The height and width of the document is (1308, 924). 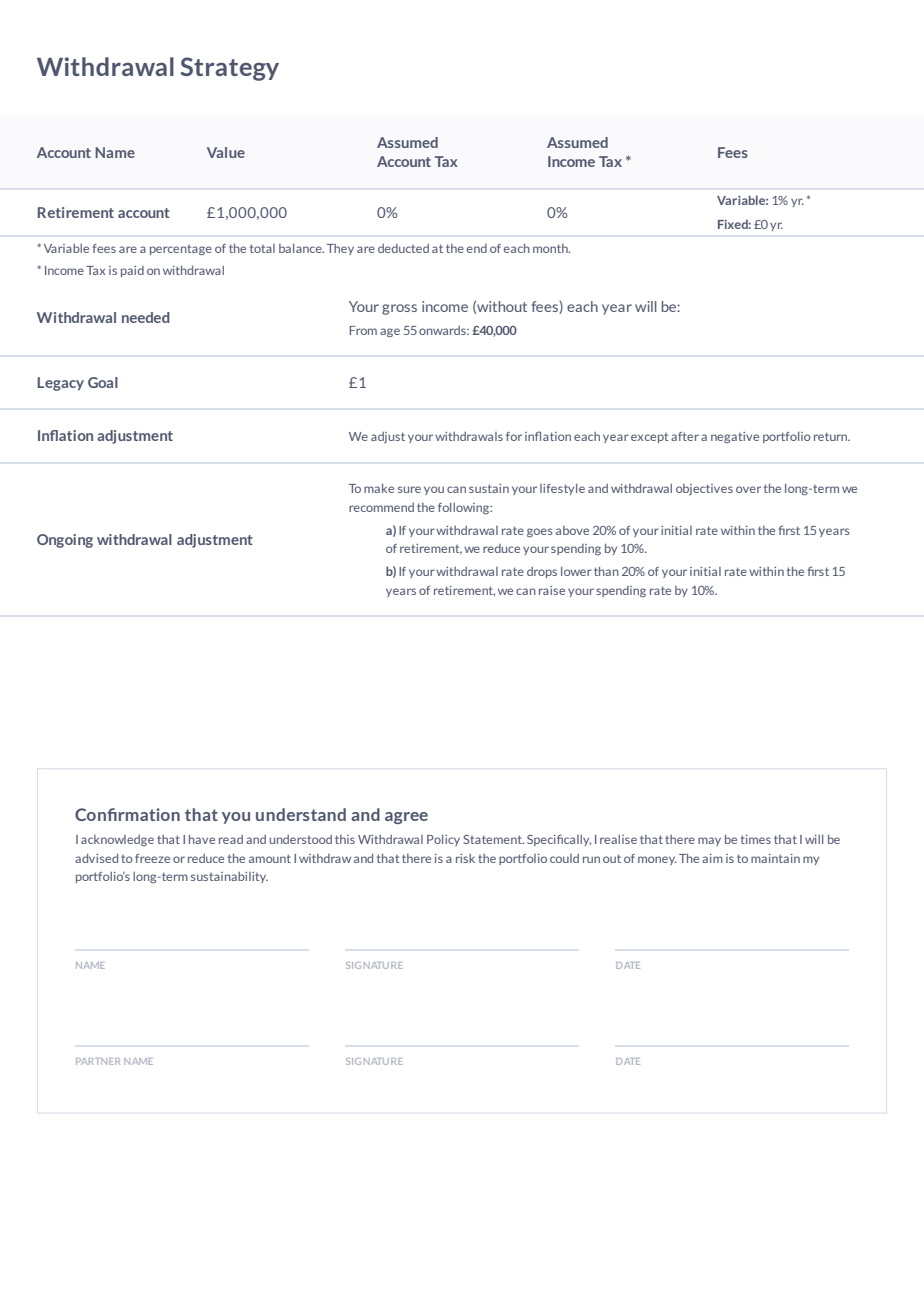 I want to click on for, so click(x=514, y=436).
